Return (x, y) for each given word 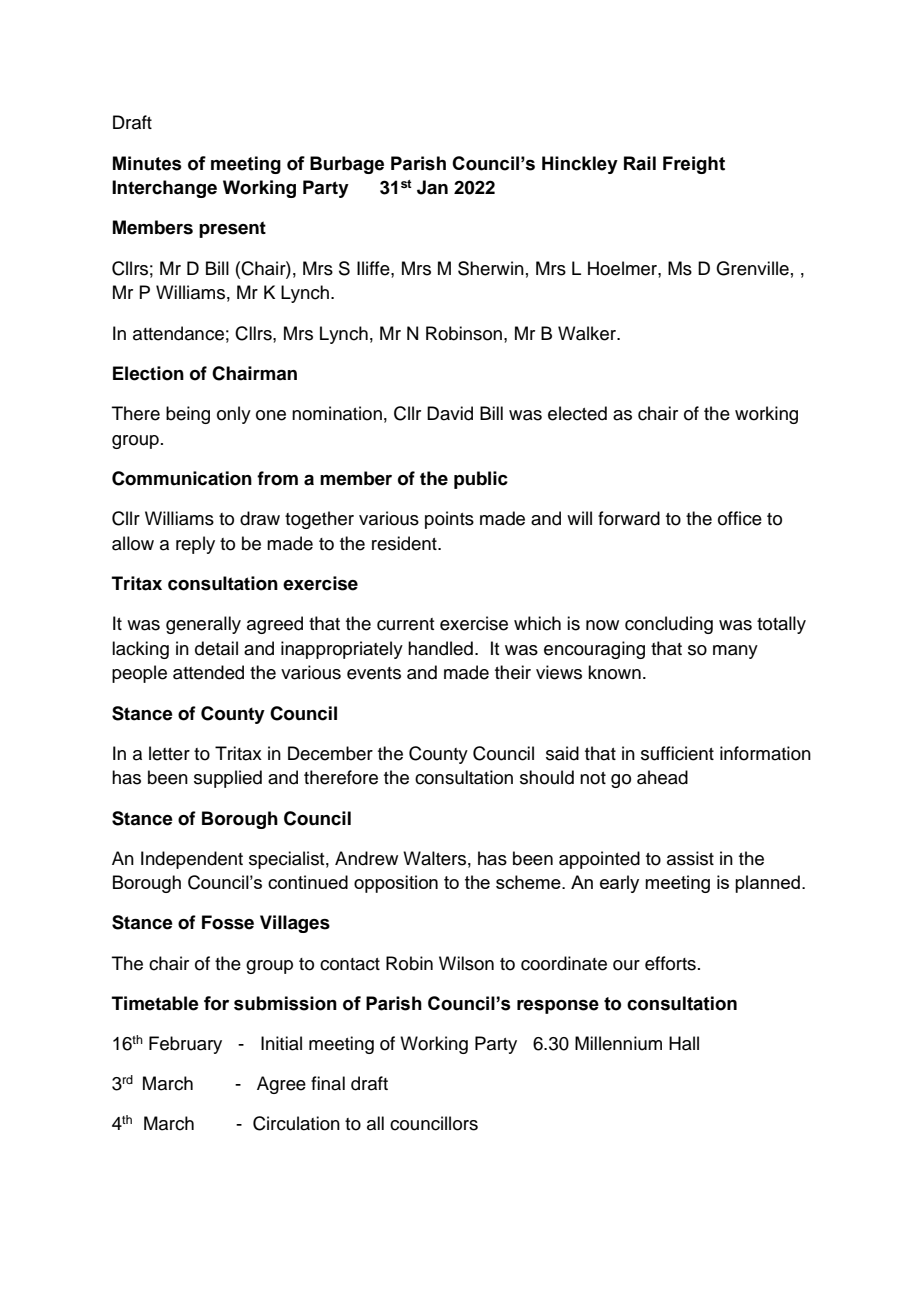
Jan (432, 187)
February (185, 1045)
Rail (640, 163)
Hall (684, 1043)
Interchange (164, 189)
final (328, 1083)
